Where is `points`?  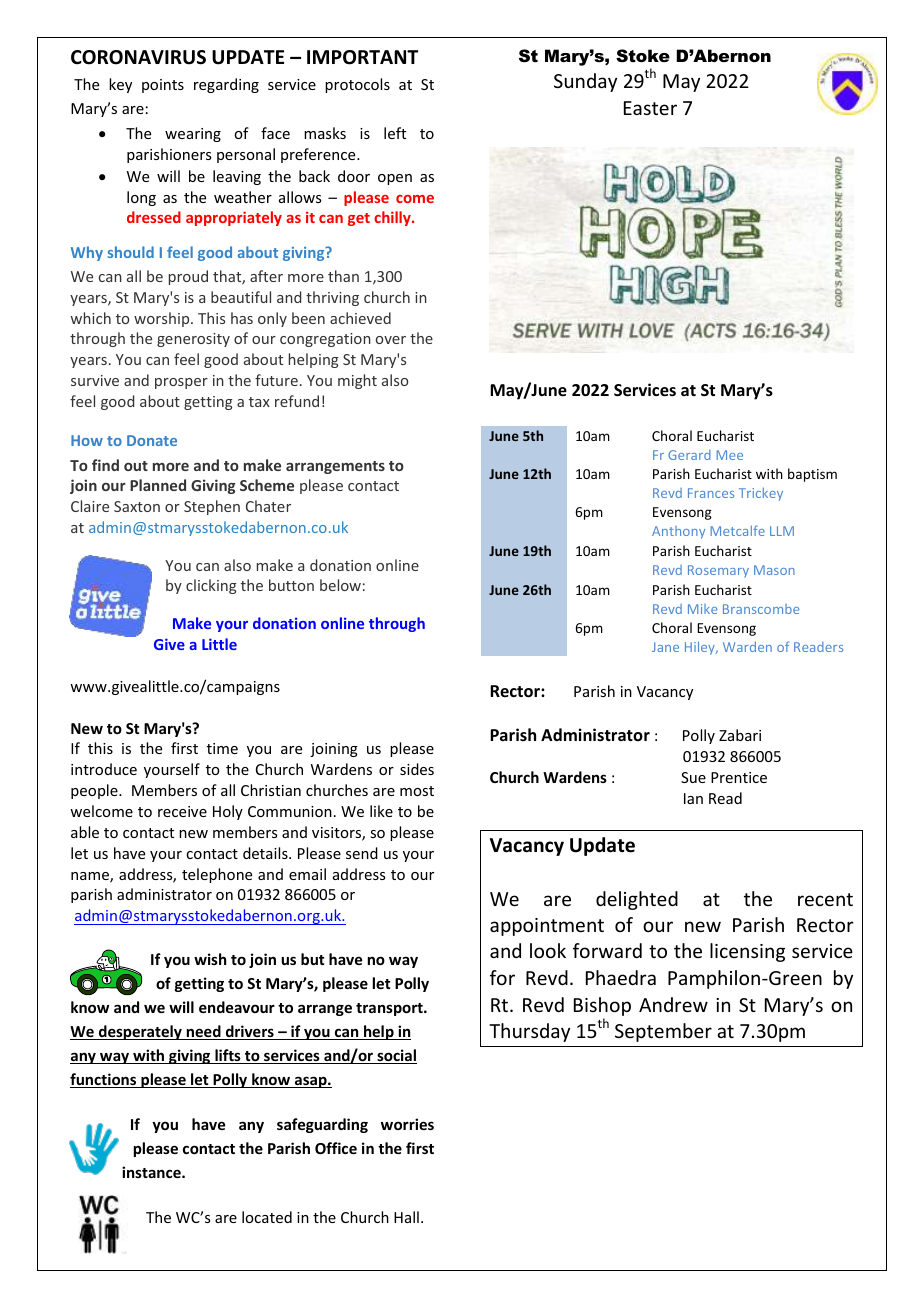 points is located at coordinates (163, 86).
